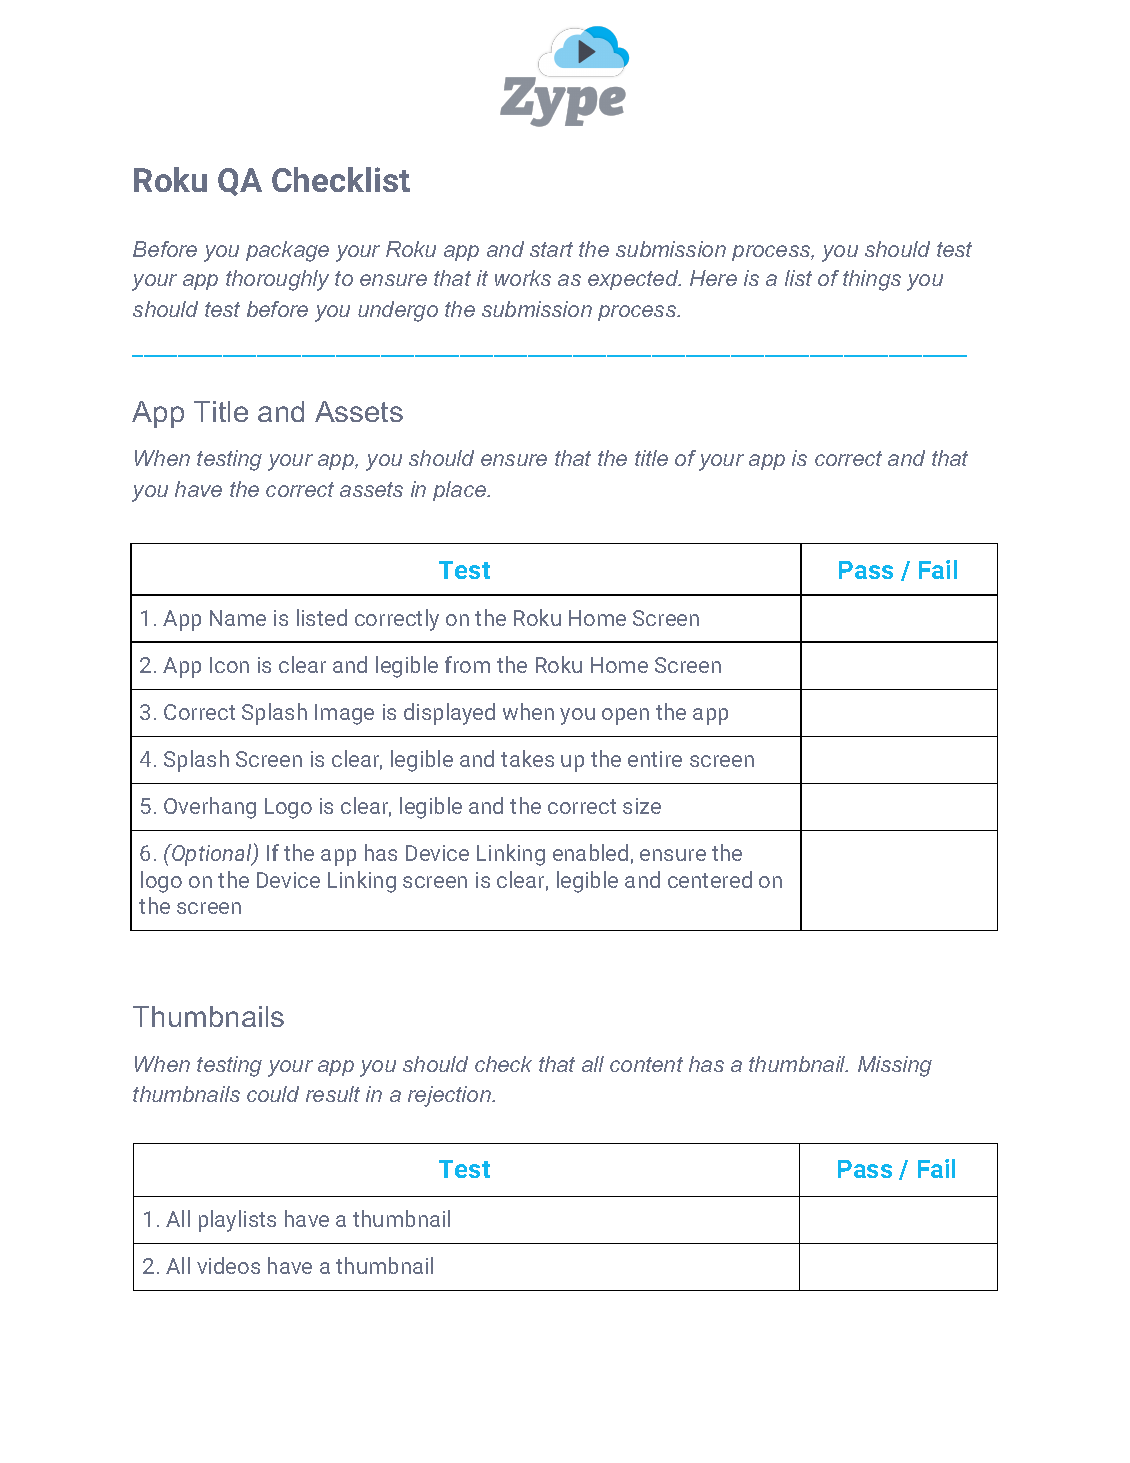  What do you see at coordinates (646, 1064) in the screenshot?
I see `content` at bounding box center [646, 1064].
